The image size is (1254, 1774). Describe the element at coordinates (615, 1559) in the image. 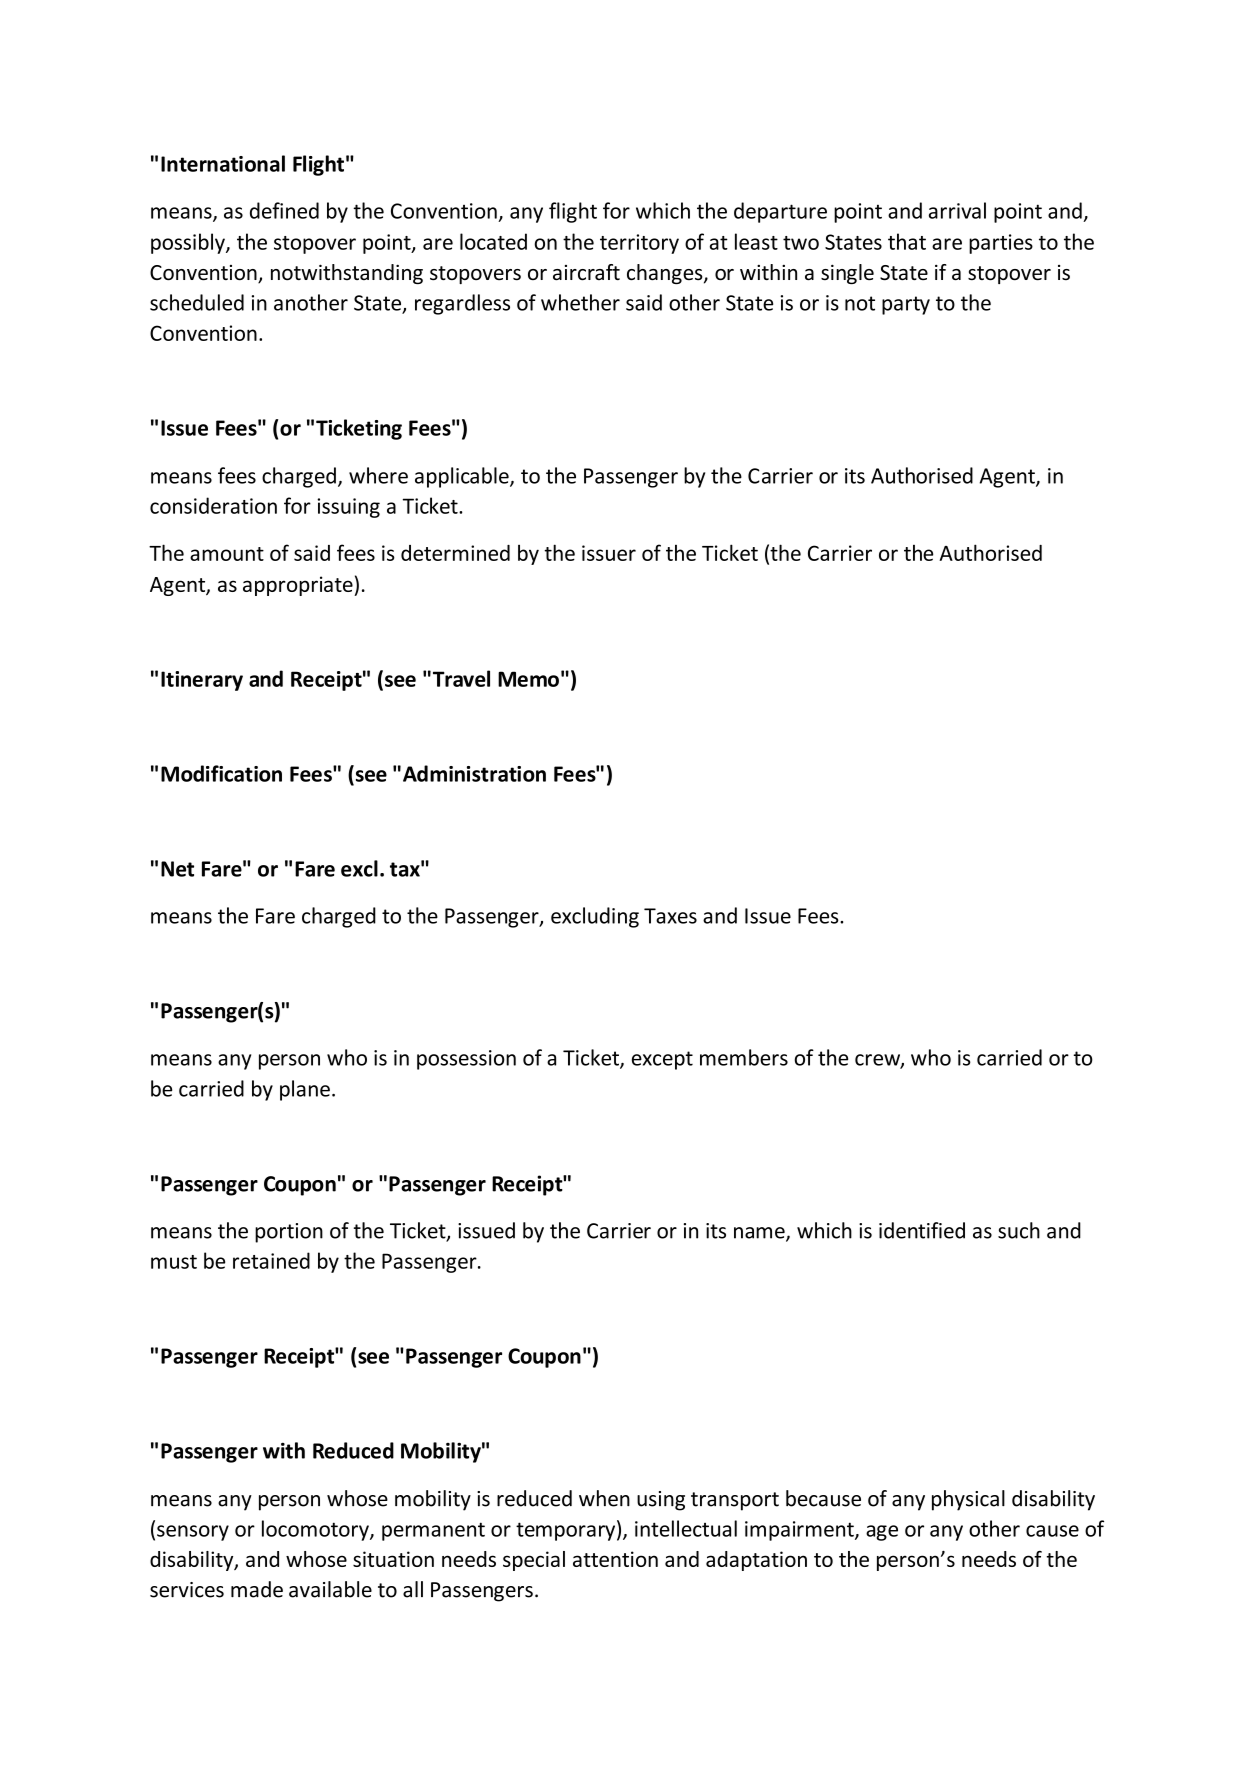

I see `attention` at that location.
